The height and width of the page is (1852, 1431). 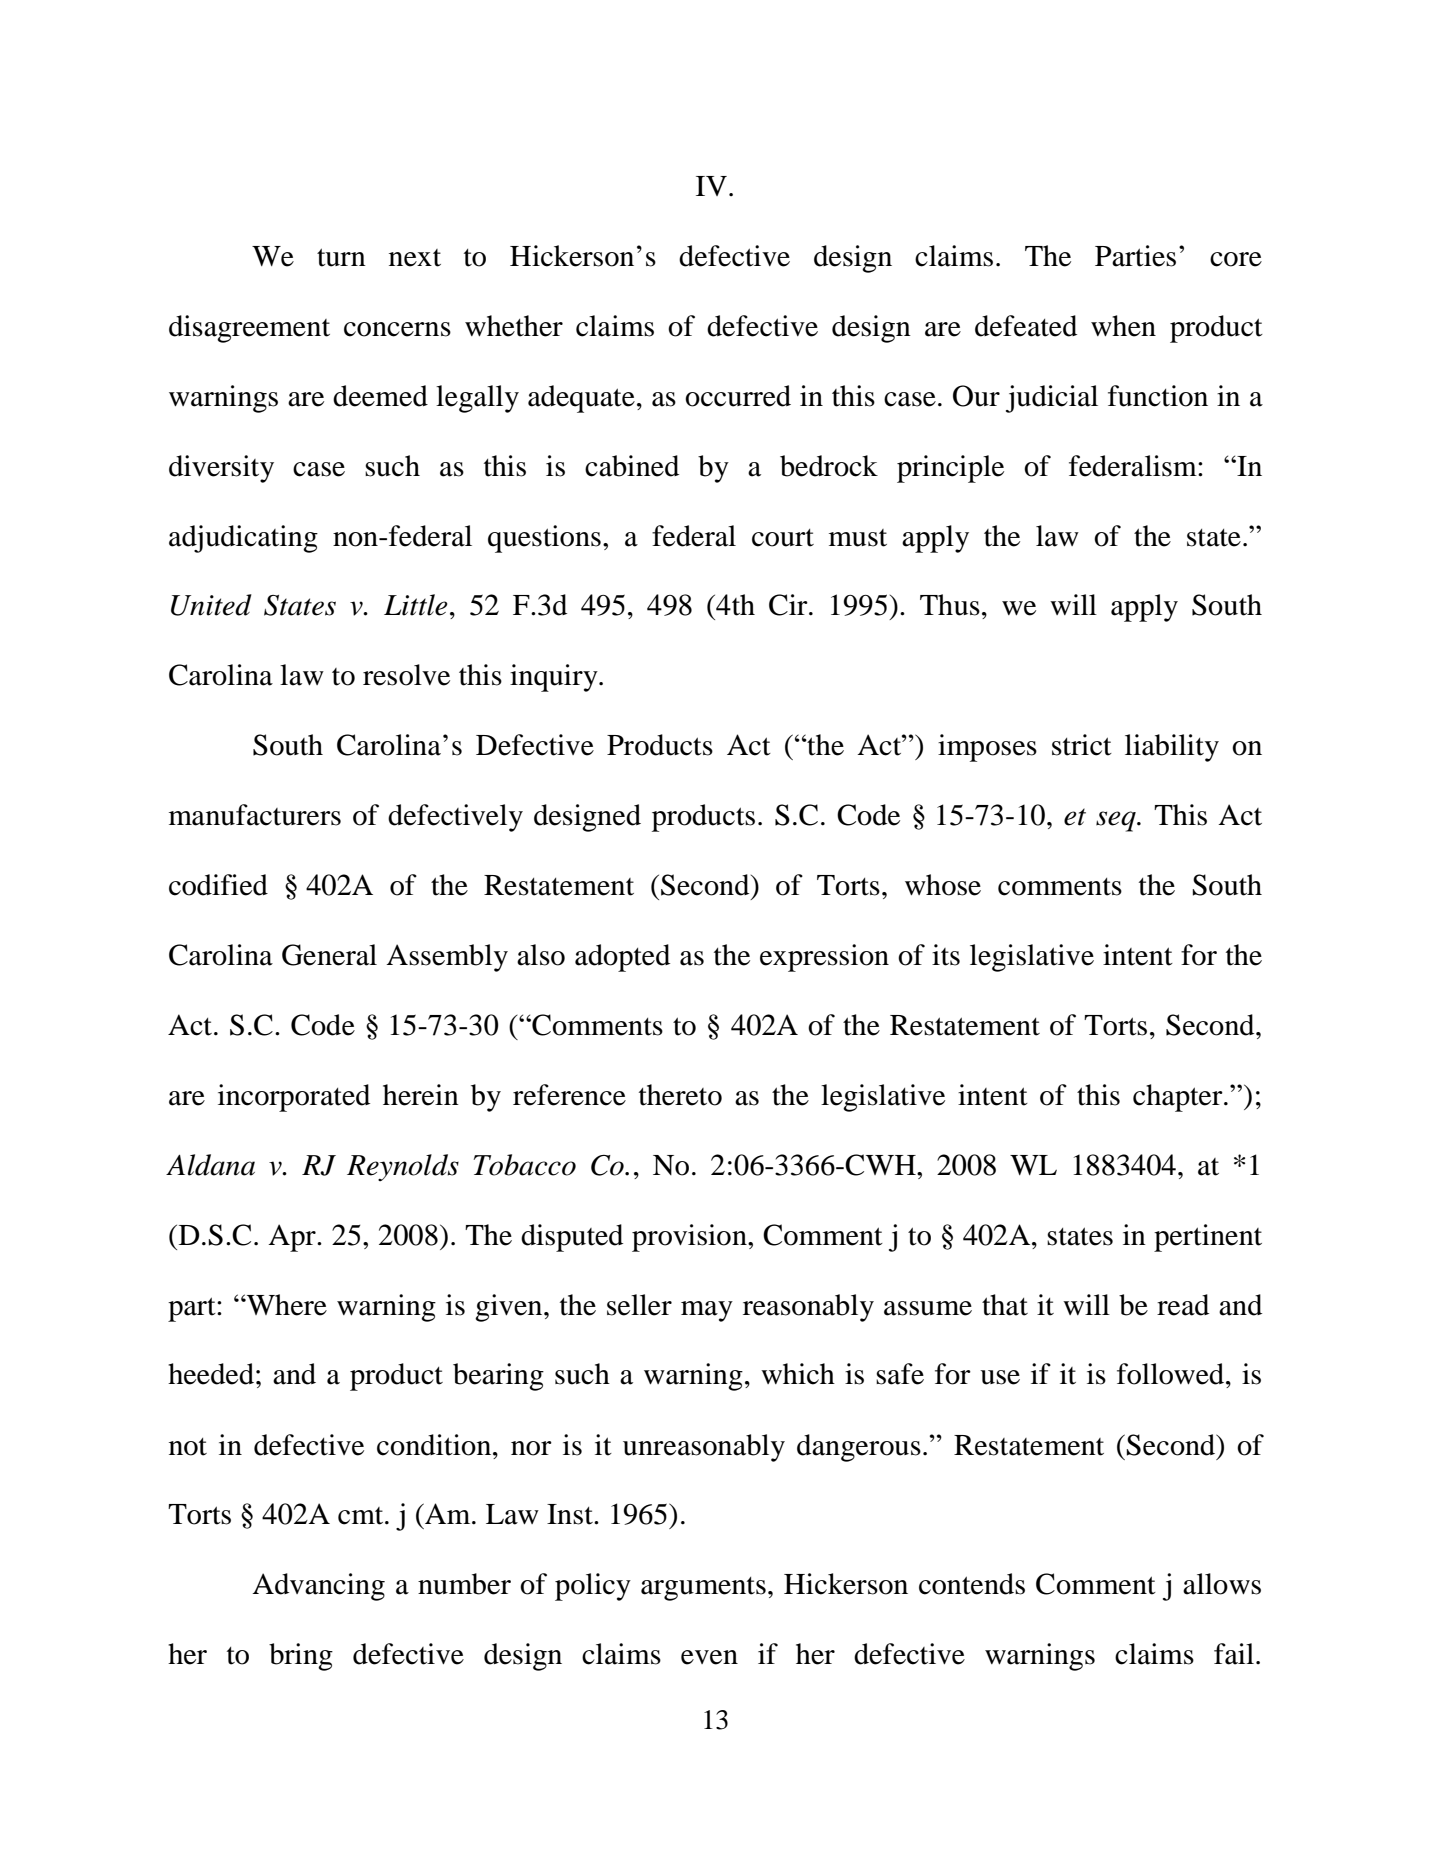 What do you see at coordinates (622, 958) in the page?
I see `adopted` at bounding box center [622, 958].
